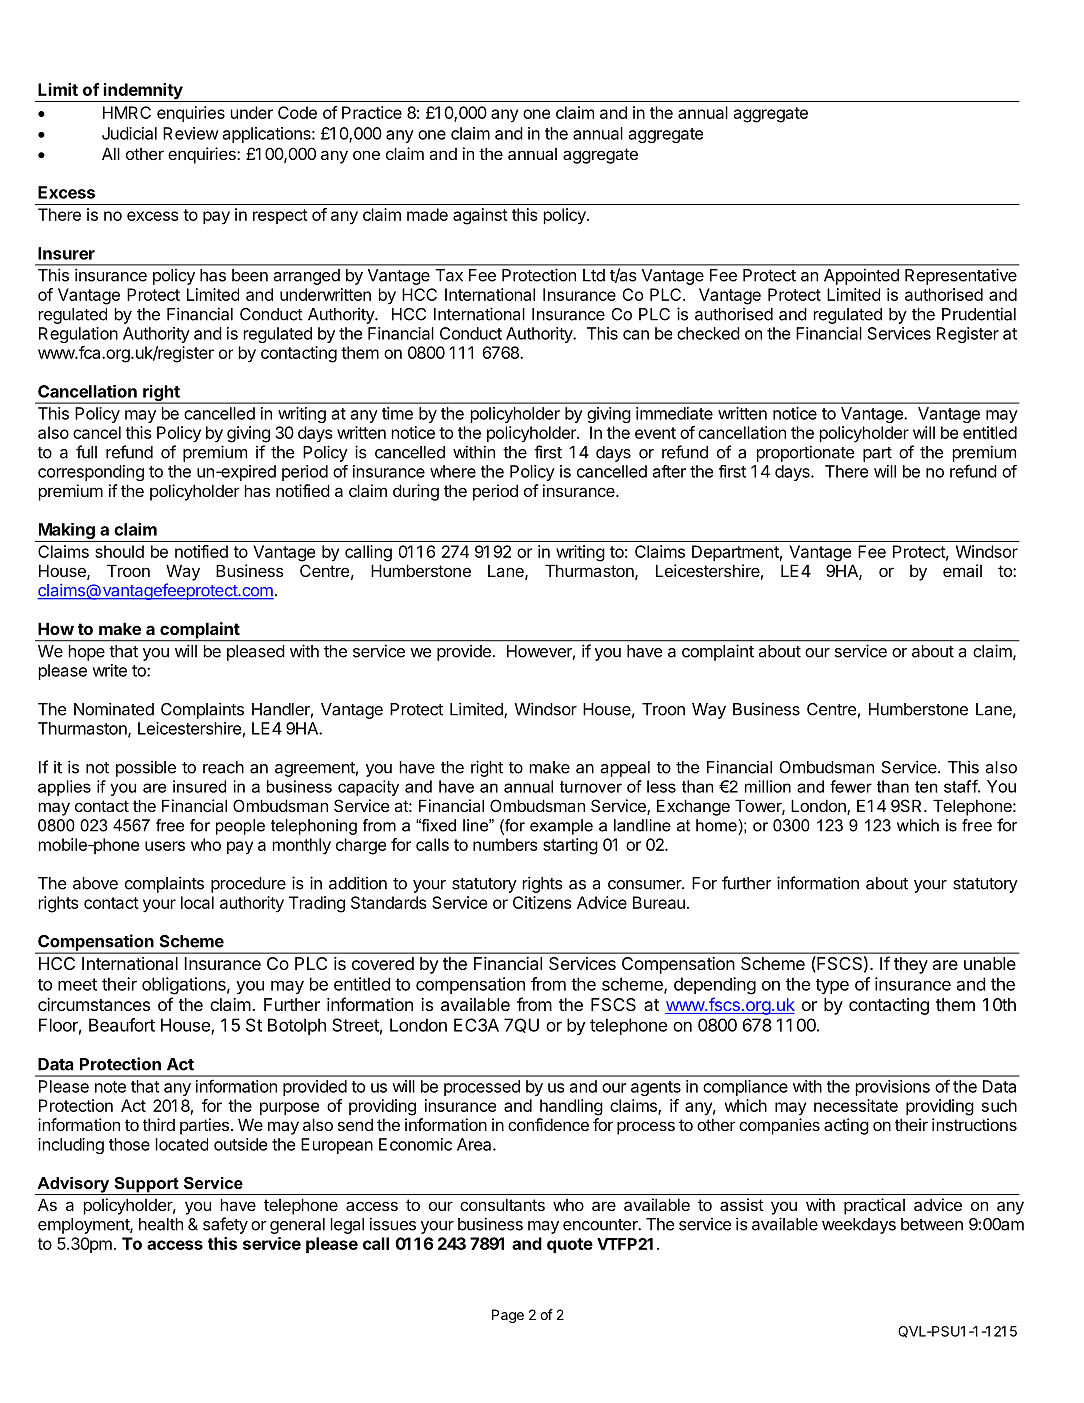  Describe the element at coordinates (508, 1316) in the document. I see `Page` at that location.
